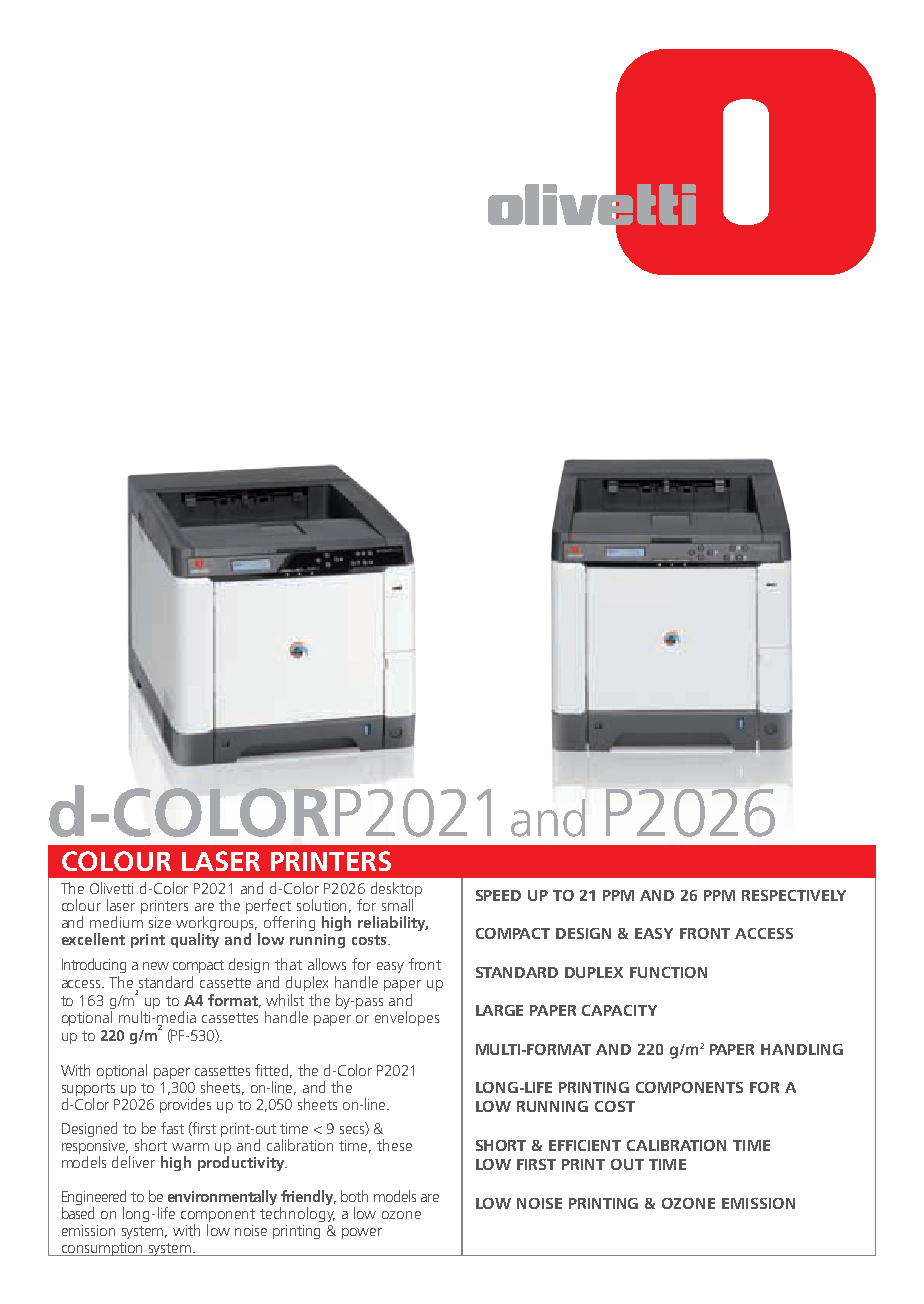  What do you see at coordinates (111, 888) in the page?
I see `Olivetti` at bounding box center [111, 888].
